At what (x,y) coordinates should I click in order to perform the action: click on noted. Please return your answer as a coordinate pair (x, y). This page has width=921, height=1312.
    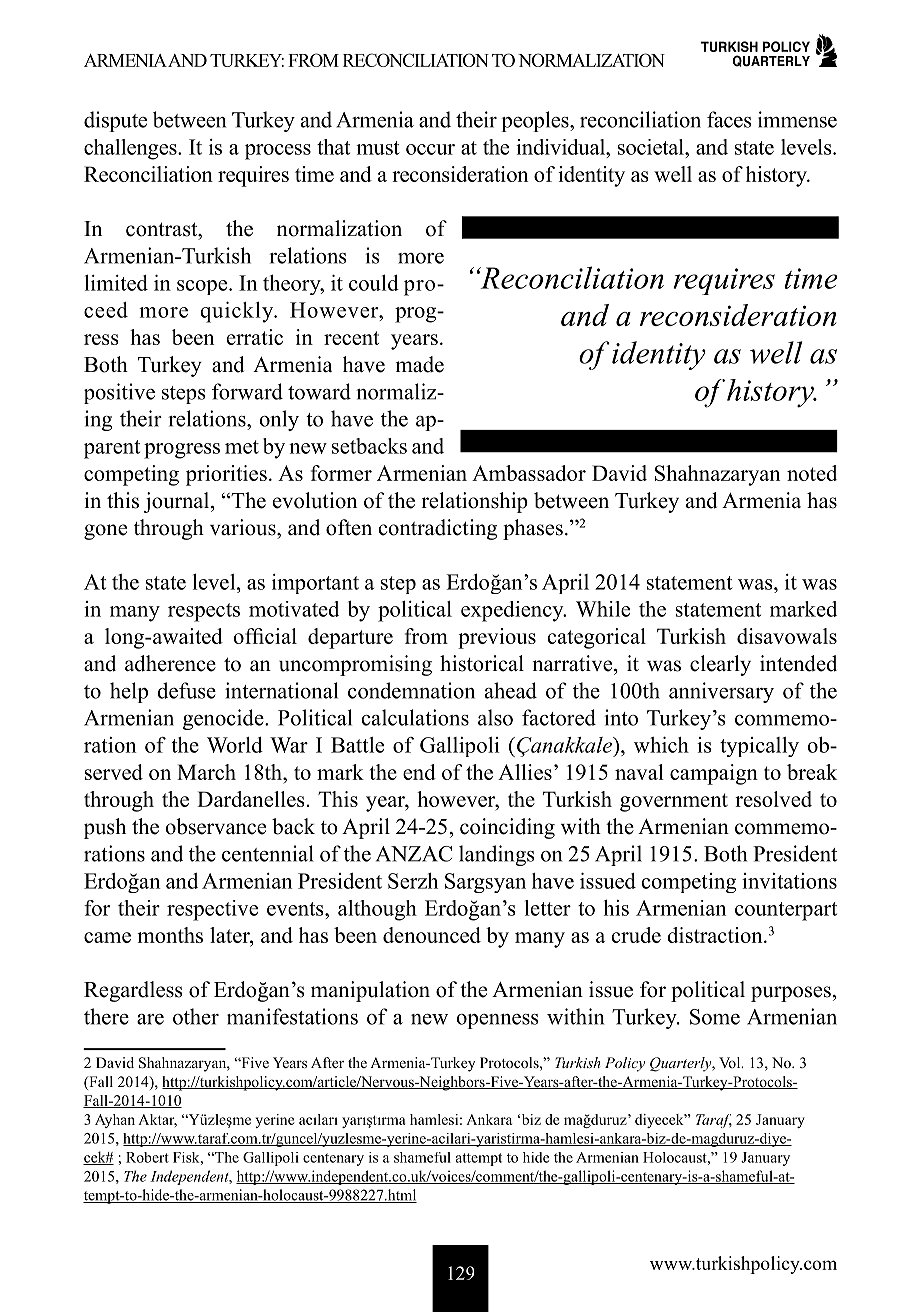
    Looking at the image, I should click on (812, 473).
